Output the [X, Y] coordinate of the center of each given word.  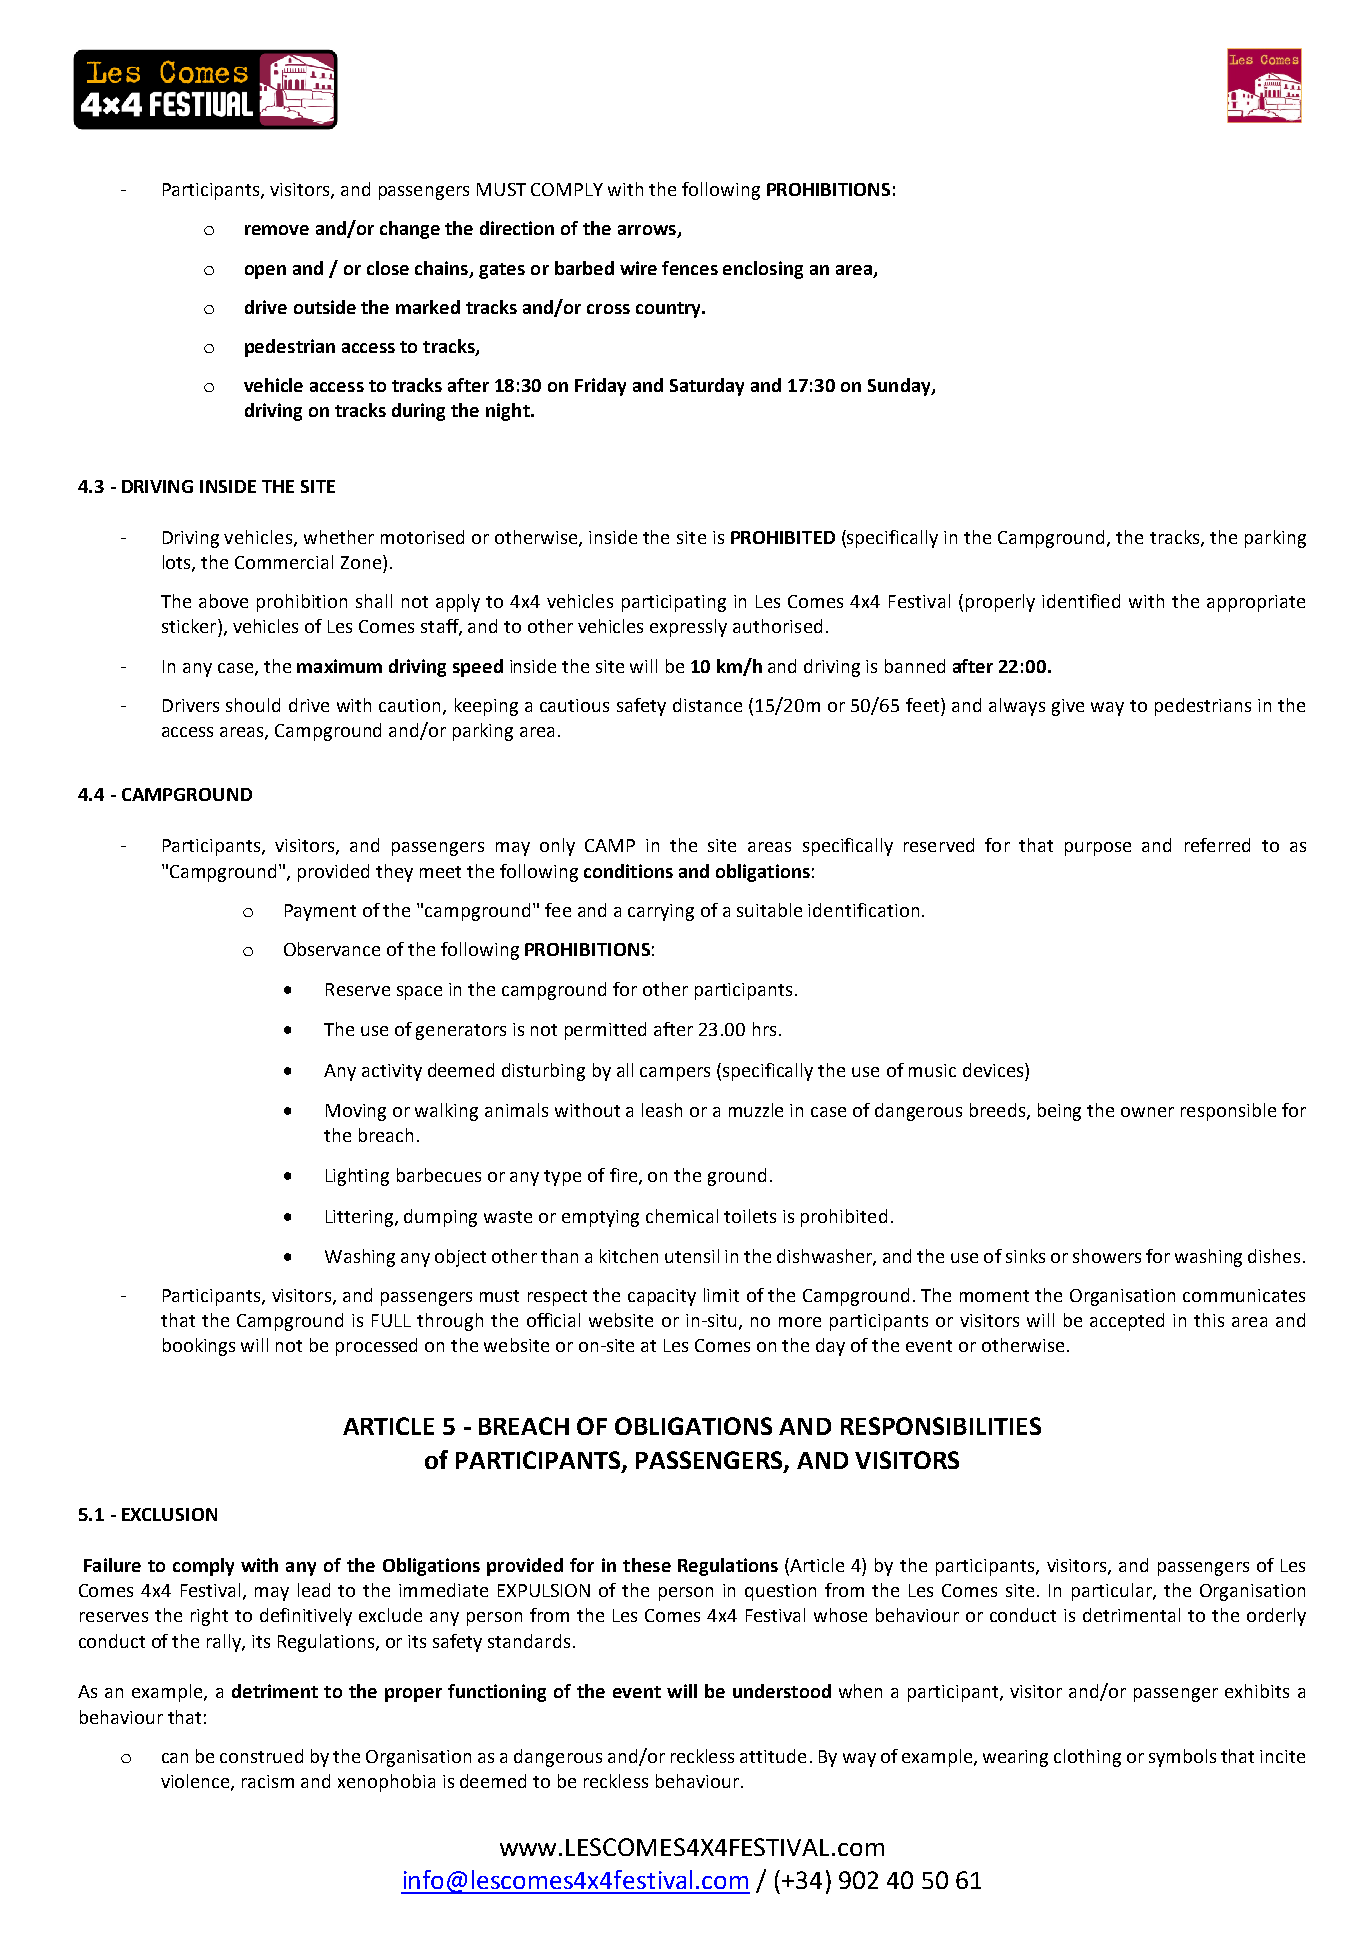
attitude [773, 1756]
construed [261, 1756]
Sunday [900, 387]
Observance [332, 949]
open [265, 272]
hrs [764, 1029]
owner [1147, 1112]
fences [690, 268]
